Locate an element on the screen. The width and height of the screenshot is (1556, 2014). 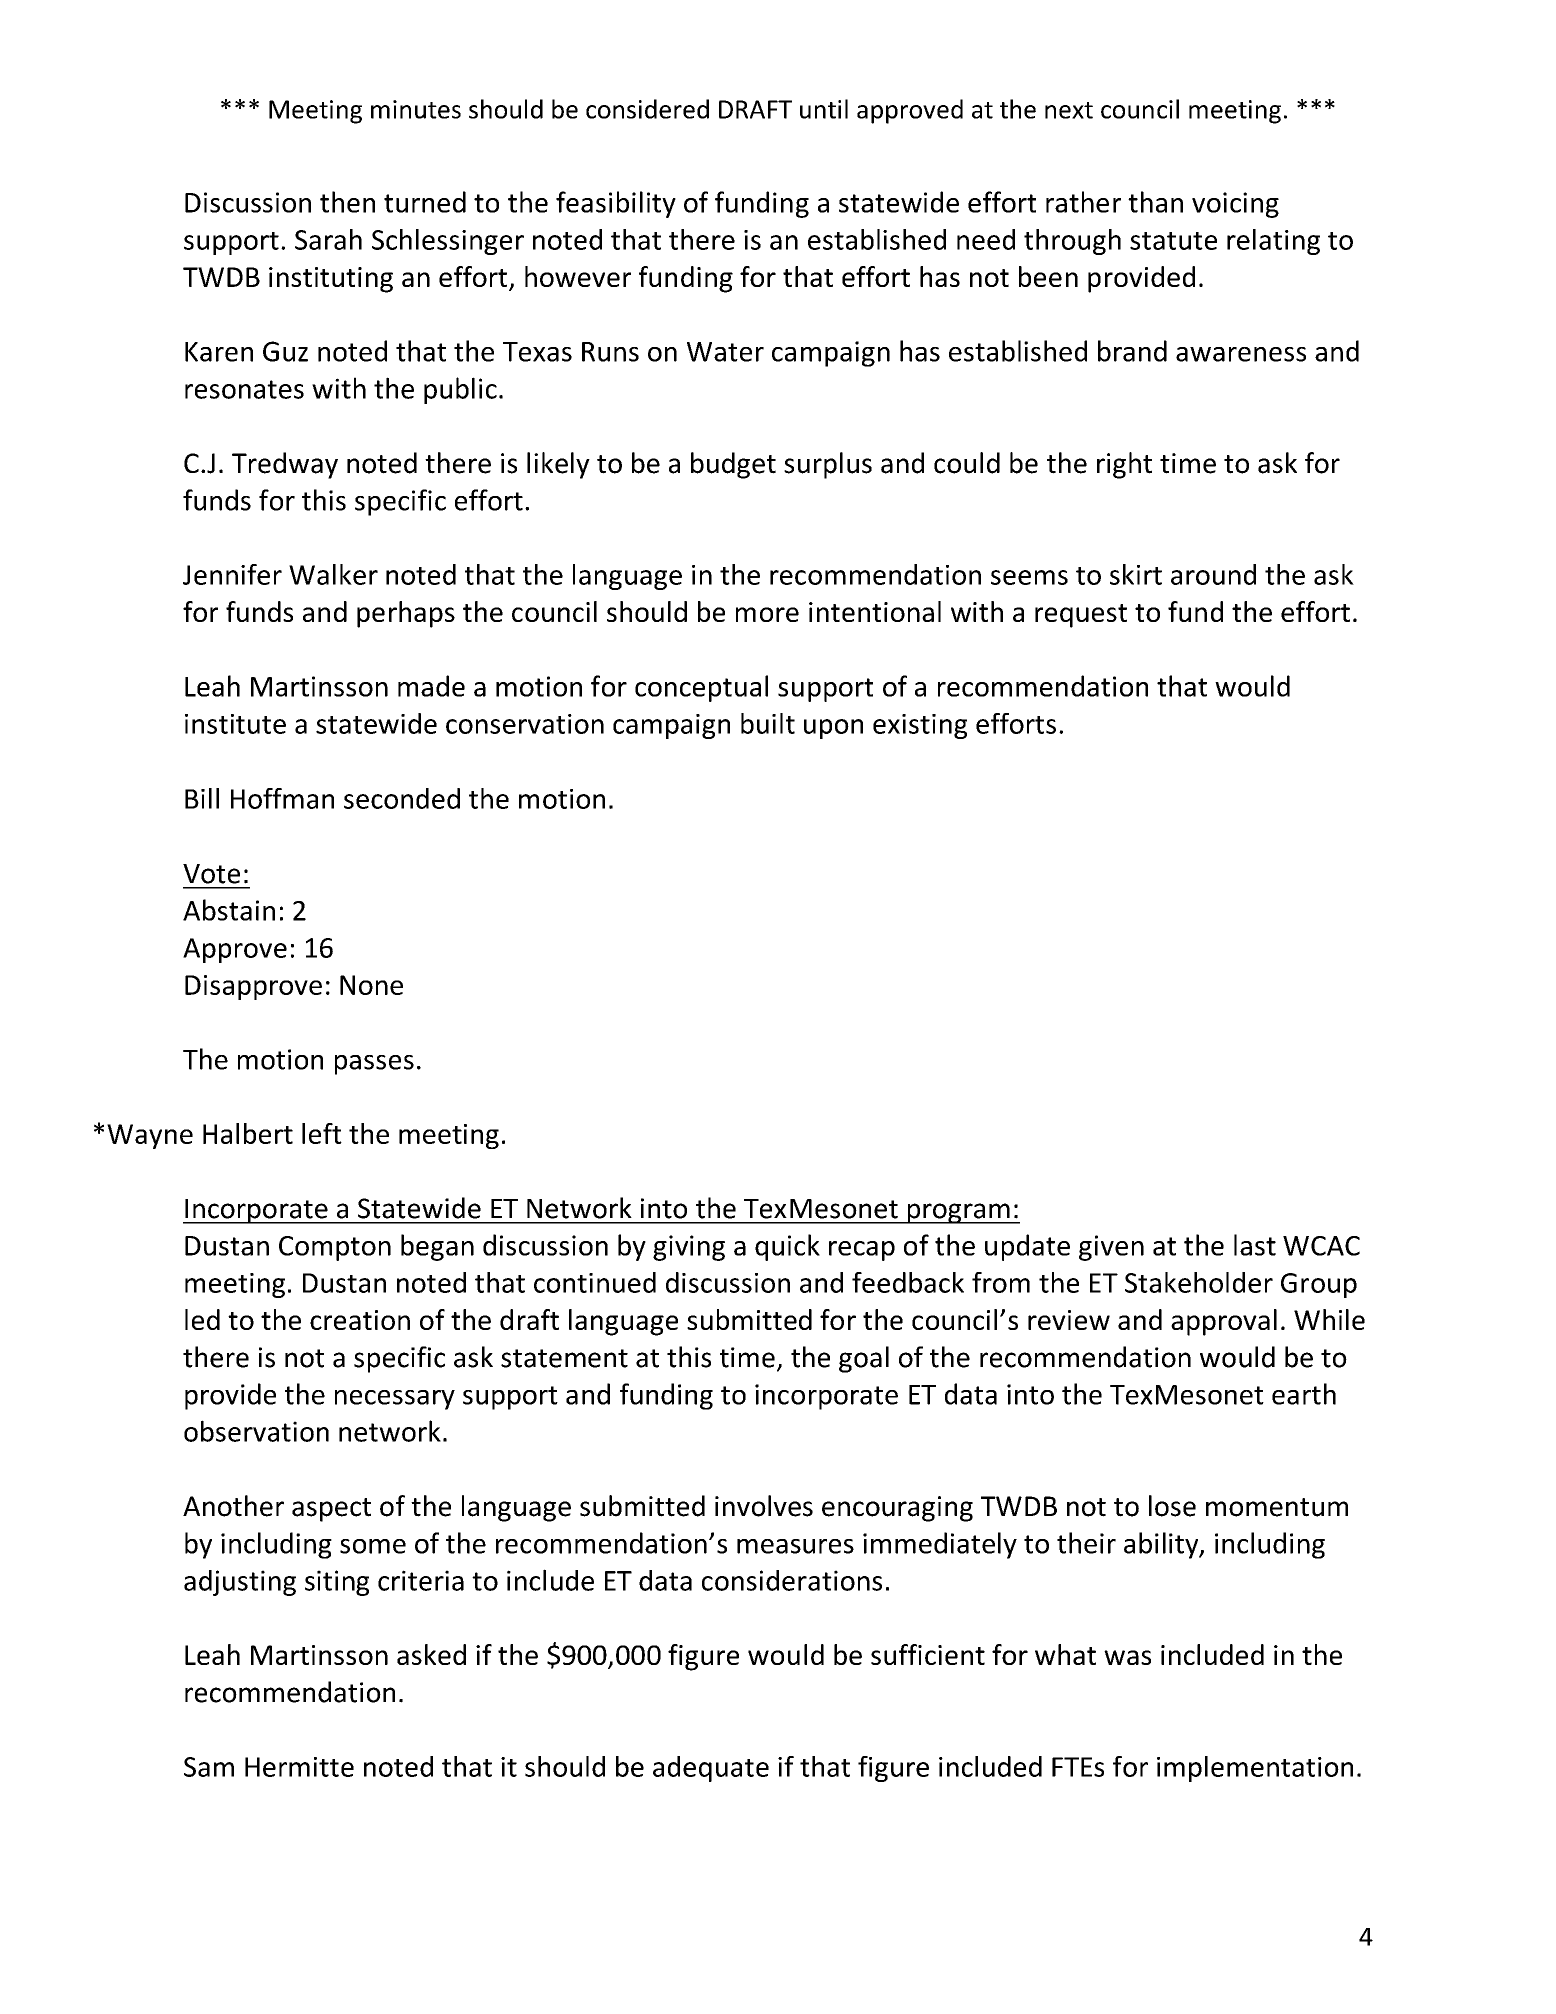
conceptual is located at coordinates (701, 688).
